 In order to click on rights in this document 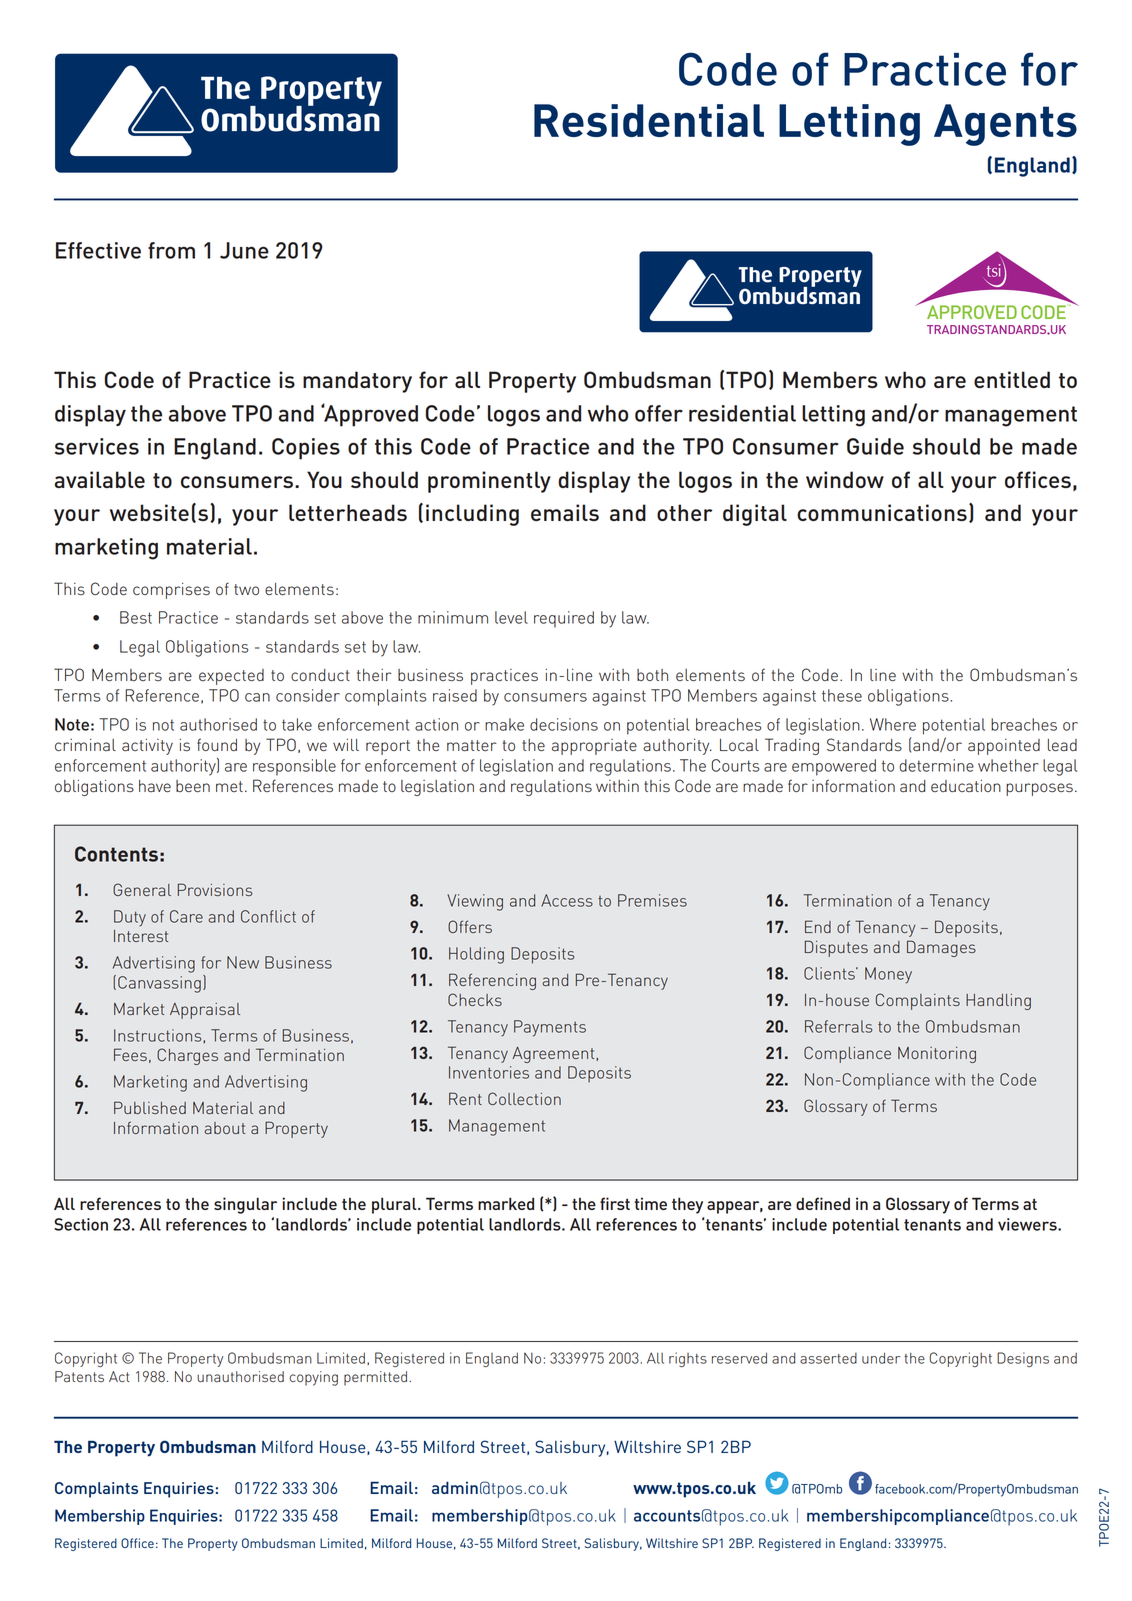, I will do `click(688, 1359)`.
